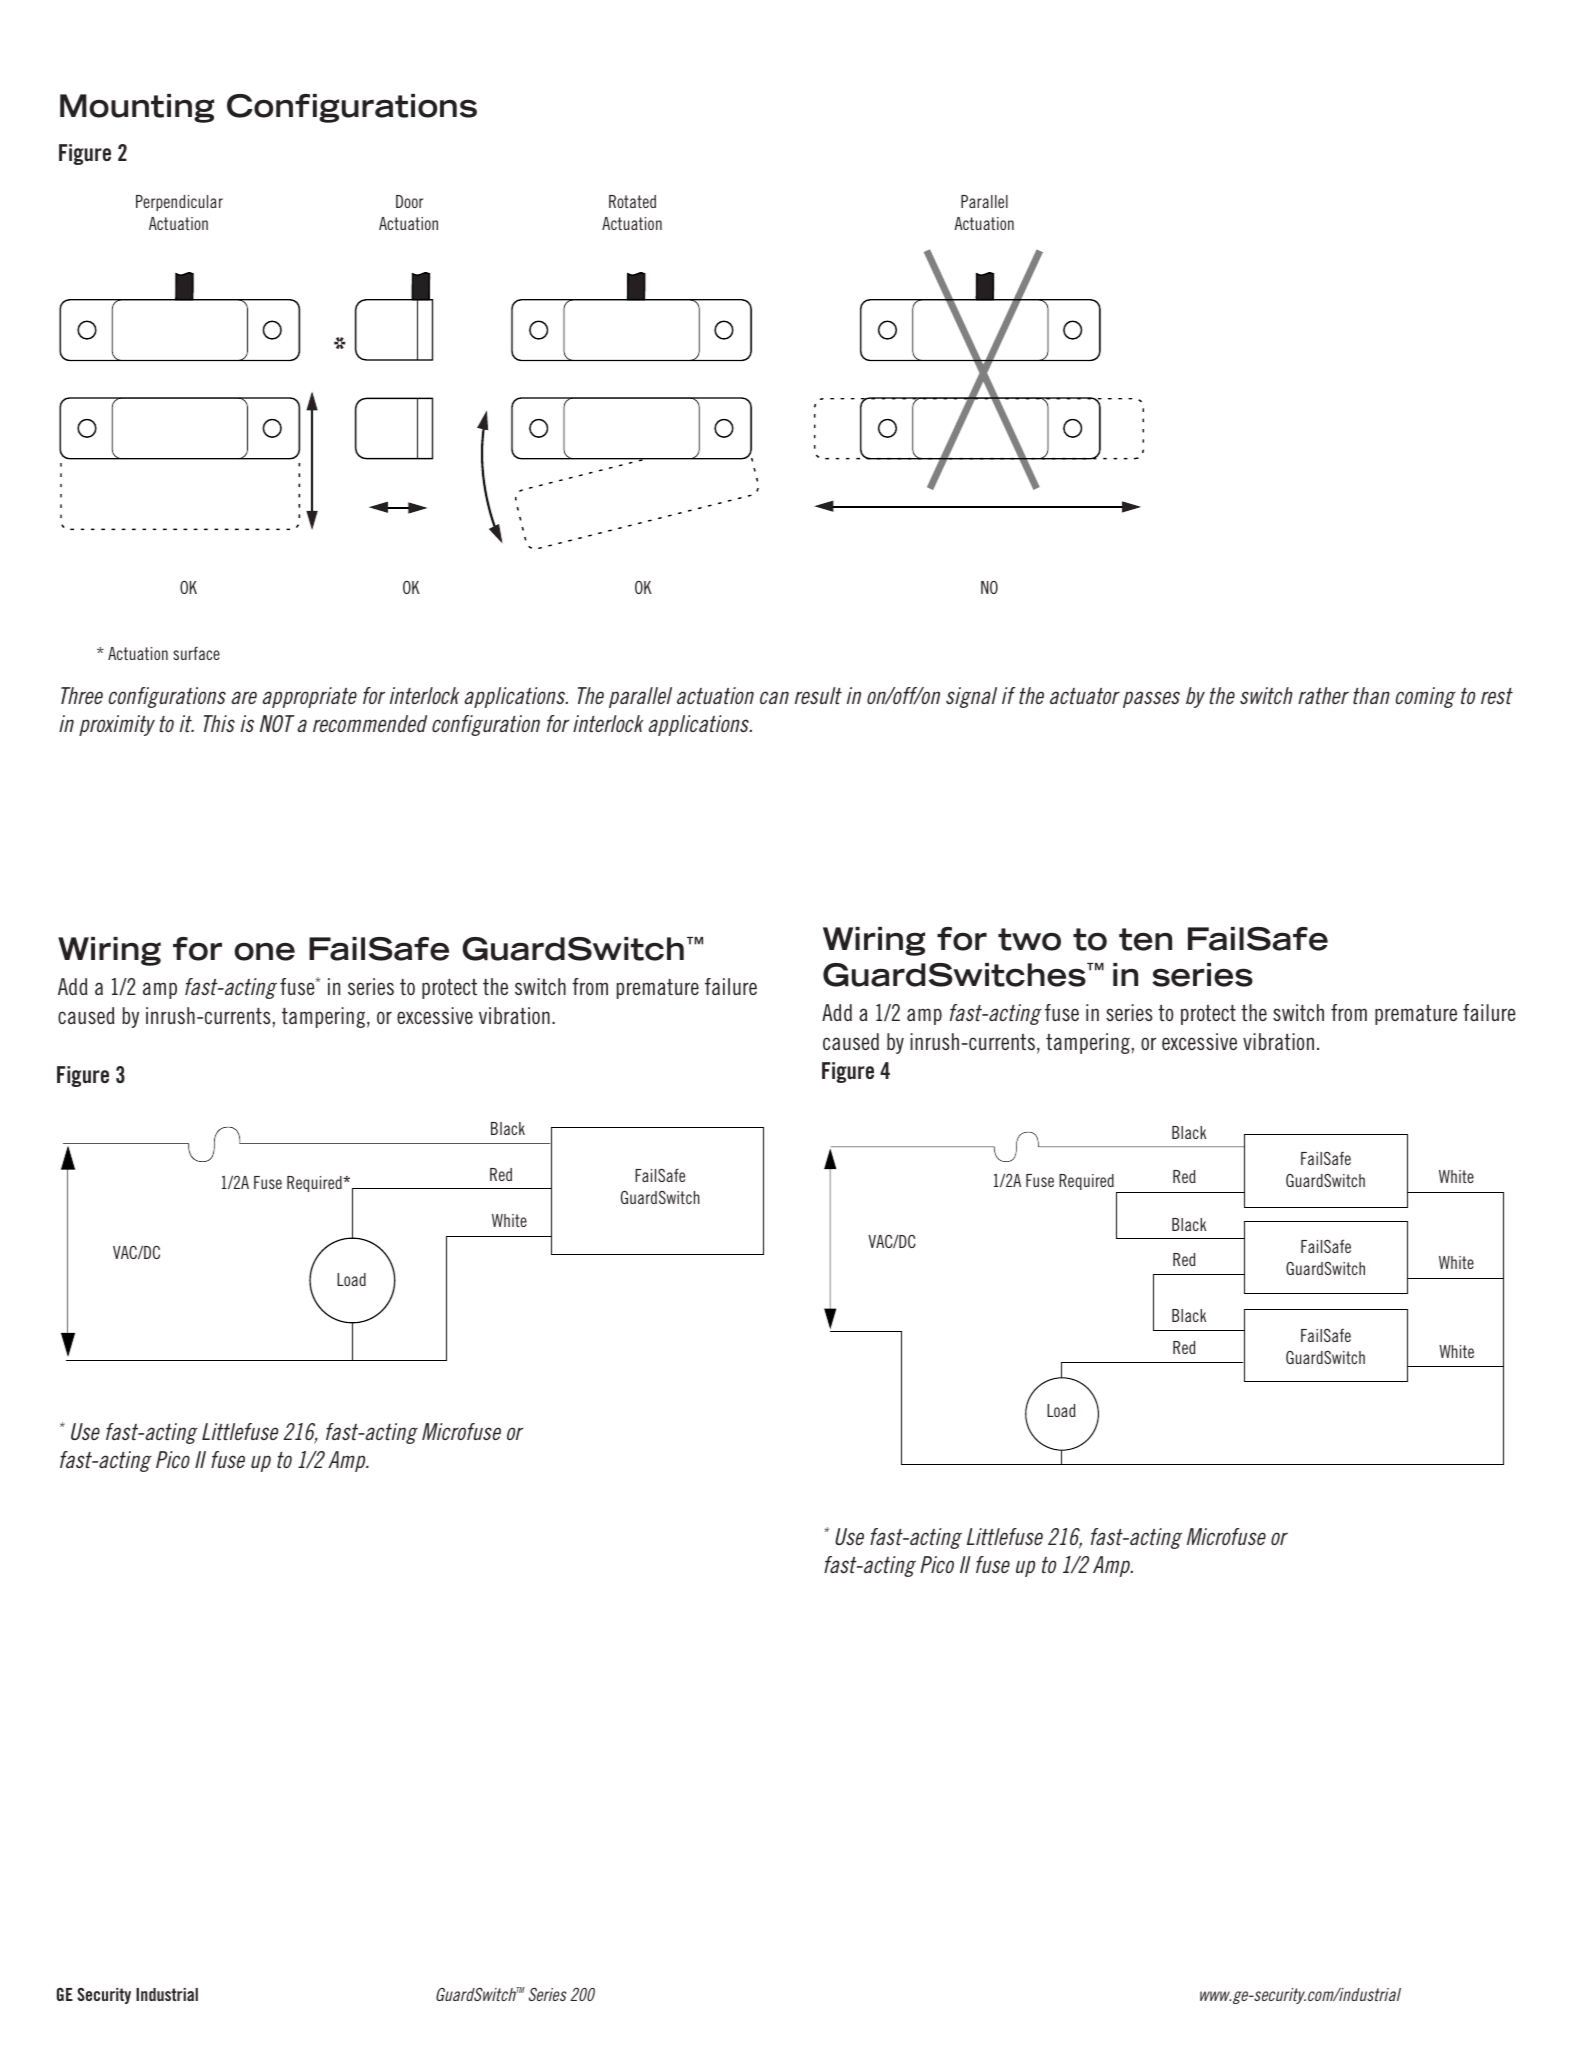 The width and height of the screenshot is (1585, 2051). Describe the element at coordinates (632, 201) in the screenshot. I see `Rotated` at that location.
